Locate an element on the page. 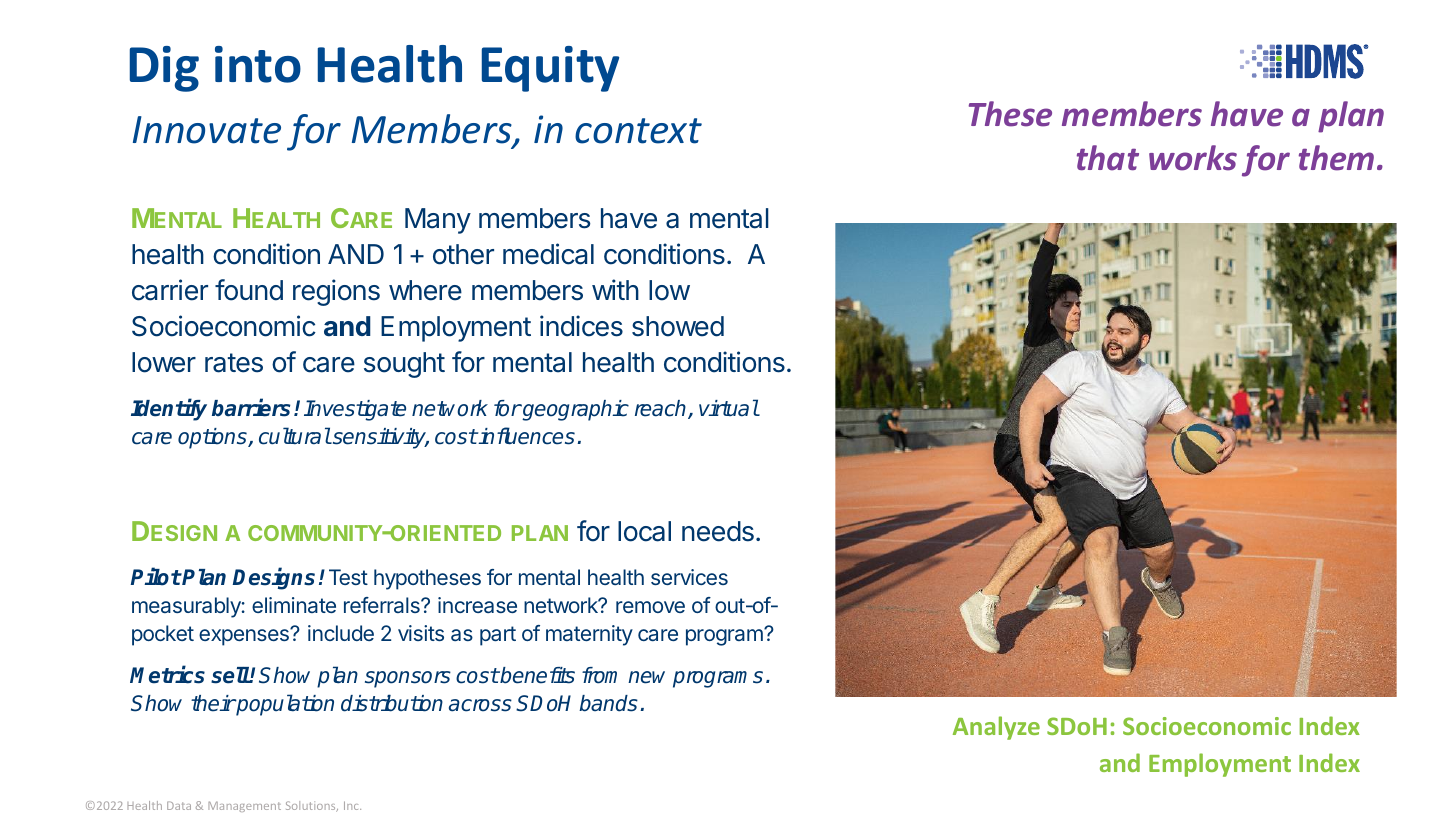  virtual is located at coordinates (729, 408).
